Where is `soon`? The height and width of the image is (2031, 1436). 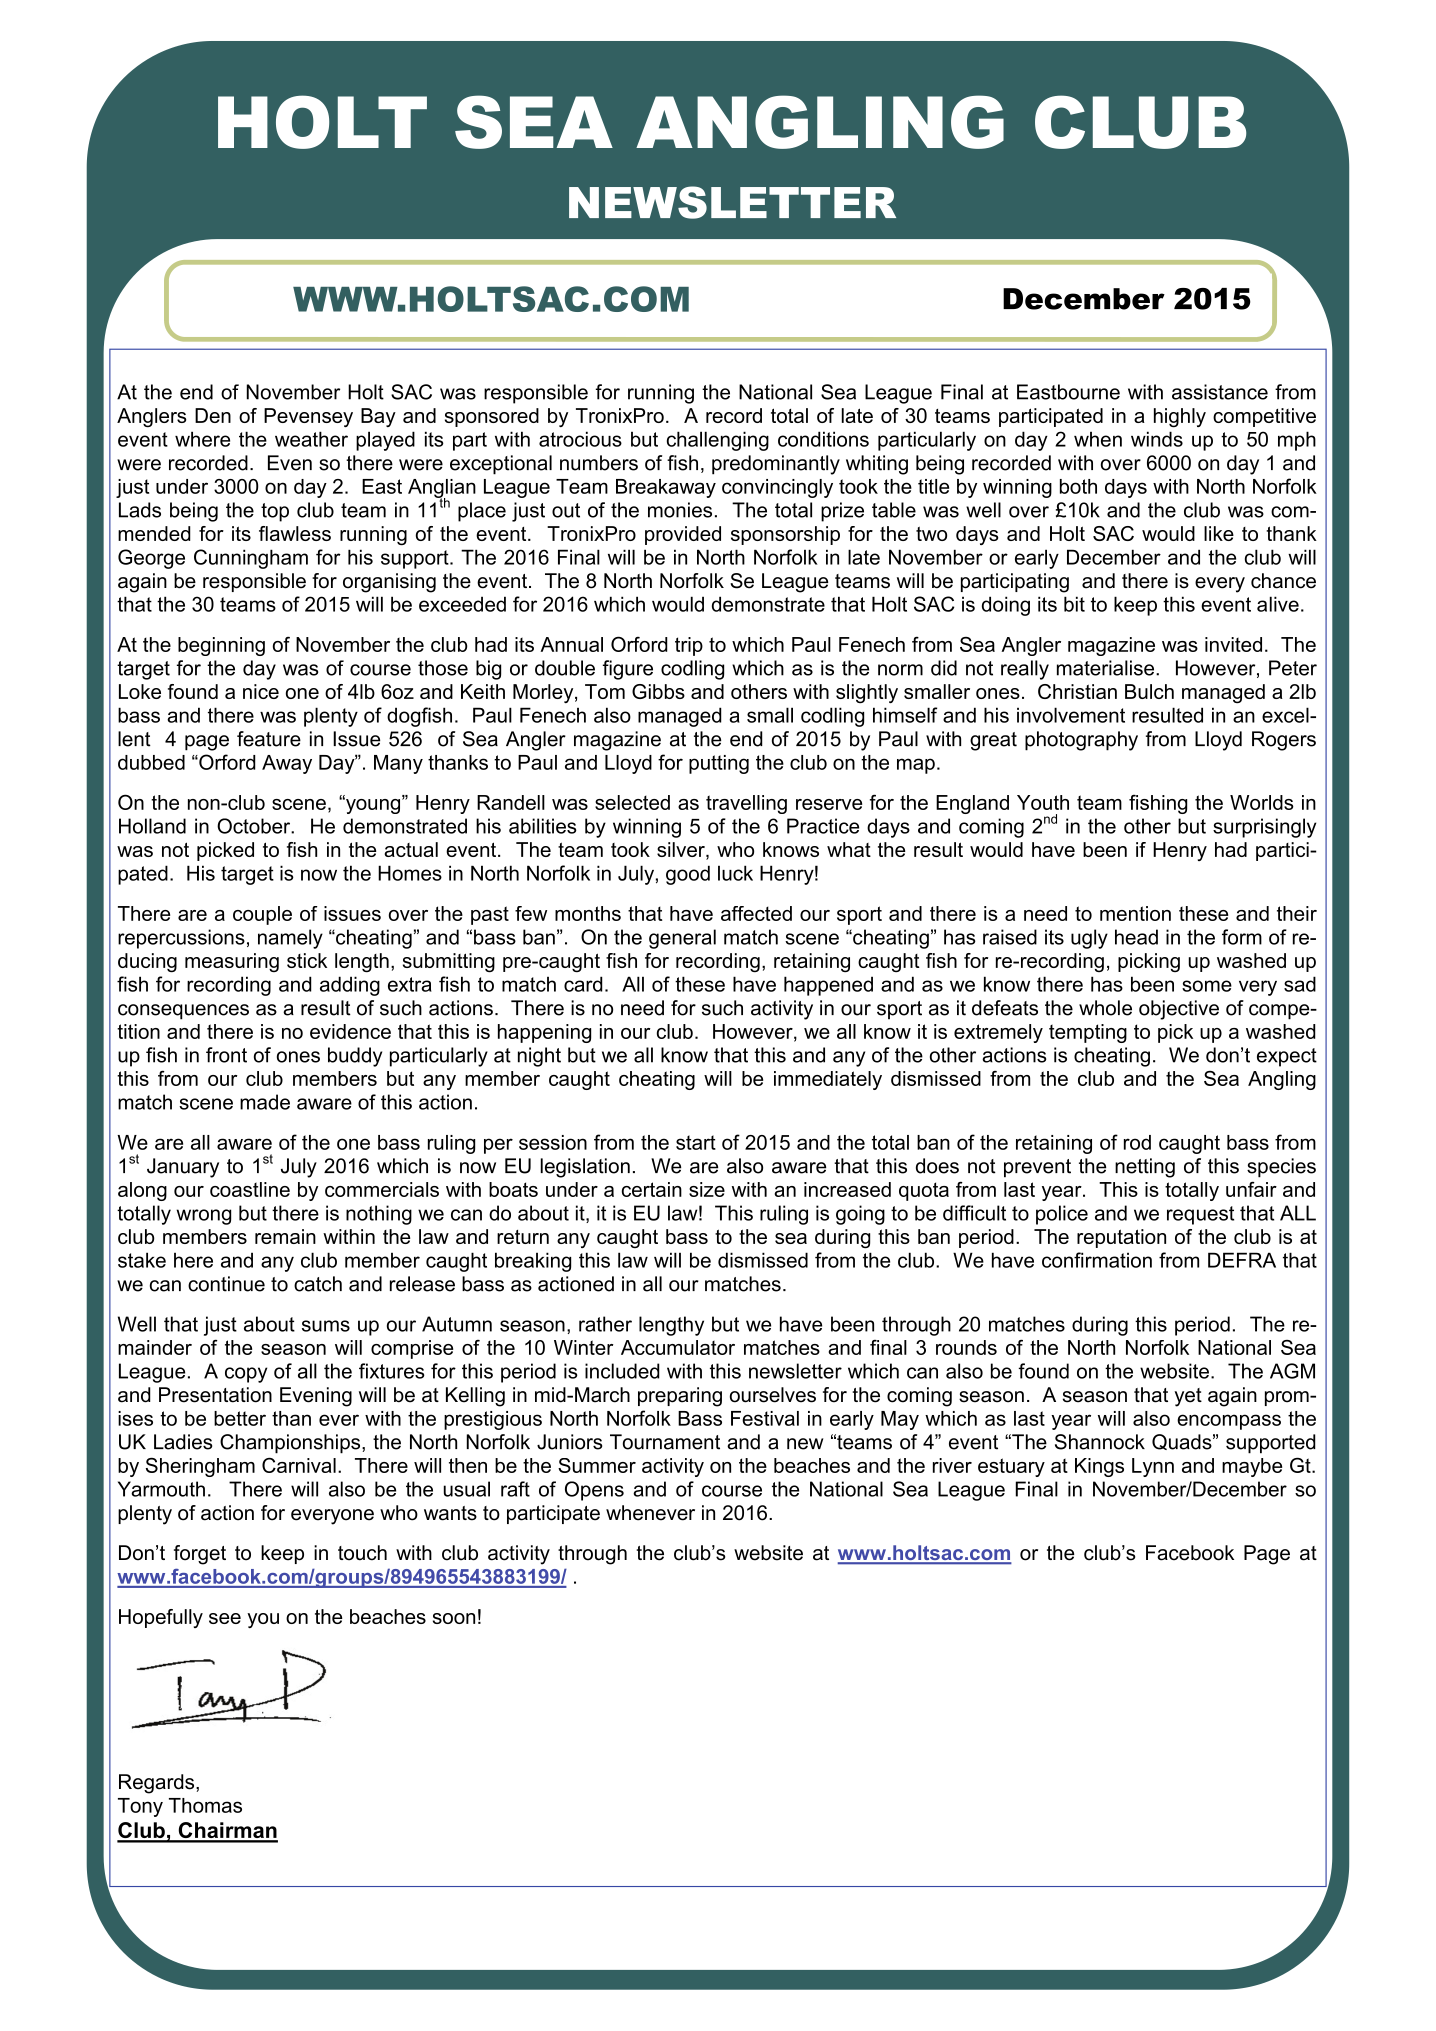
soon is located at coordinates (454, 1618).
